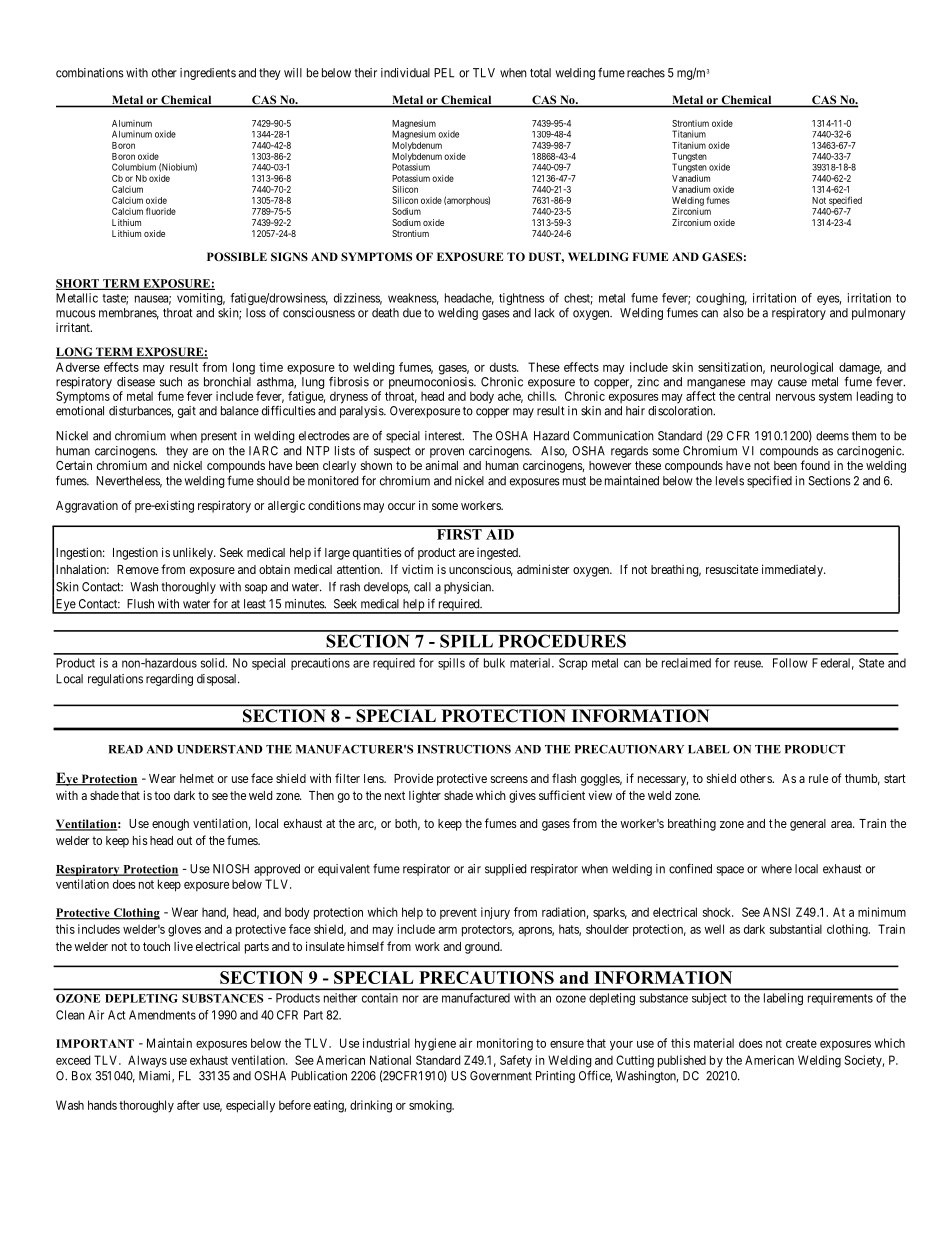 This screenshot has width=952, height=1233. Describe the element at coordinates (444, 73) in the screenshot. I see `PEL` at that location.
